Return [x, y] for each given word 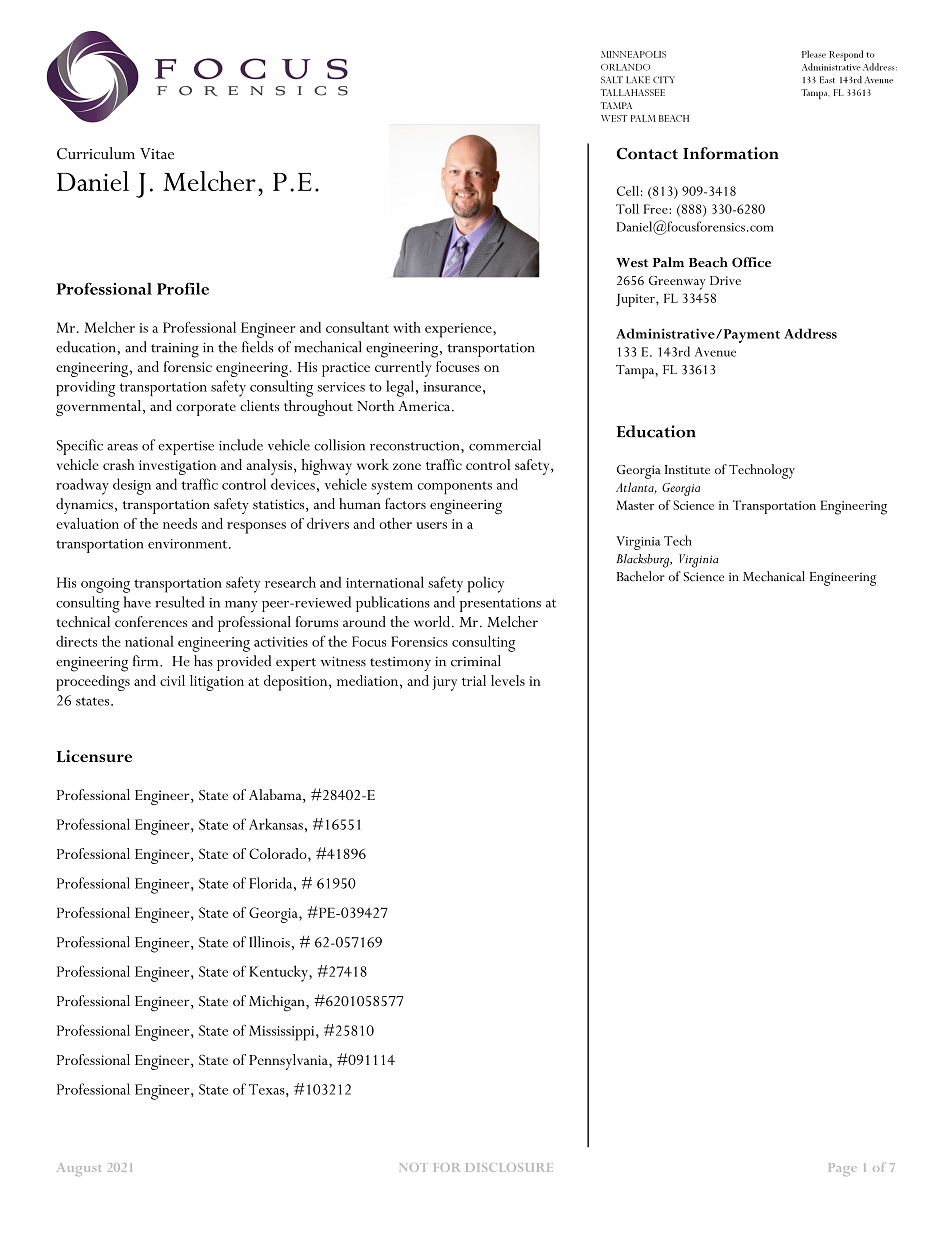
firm [147, 660]
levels [508, 680]
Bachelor [641, 576]
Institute [687, 469]
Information [731, 153]
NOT [414, 1167]
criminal [476, 661]
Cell [628, 191]
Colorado [279, 853]
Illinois [269, 942]
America [424, 406]
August [79, 1169]
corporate [206, 409]
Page [843, 1169]
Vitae [157, 153]
